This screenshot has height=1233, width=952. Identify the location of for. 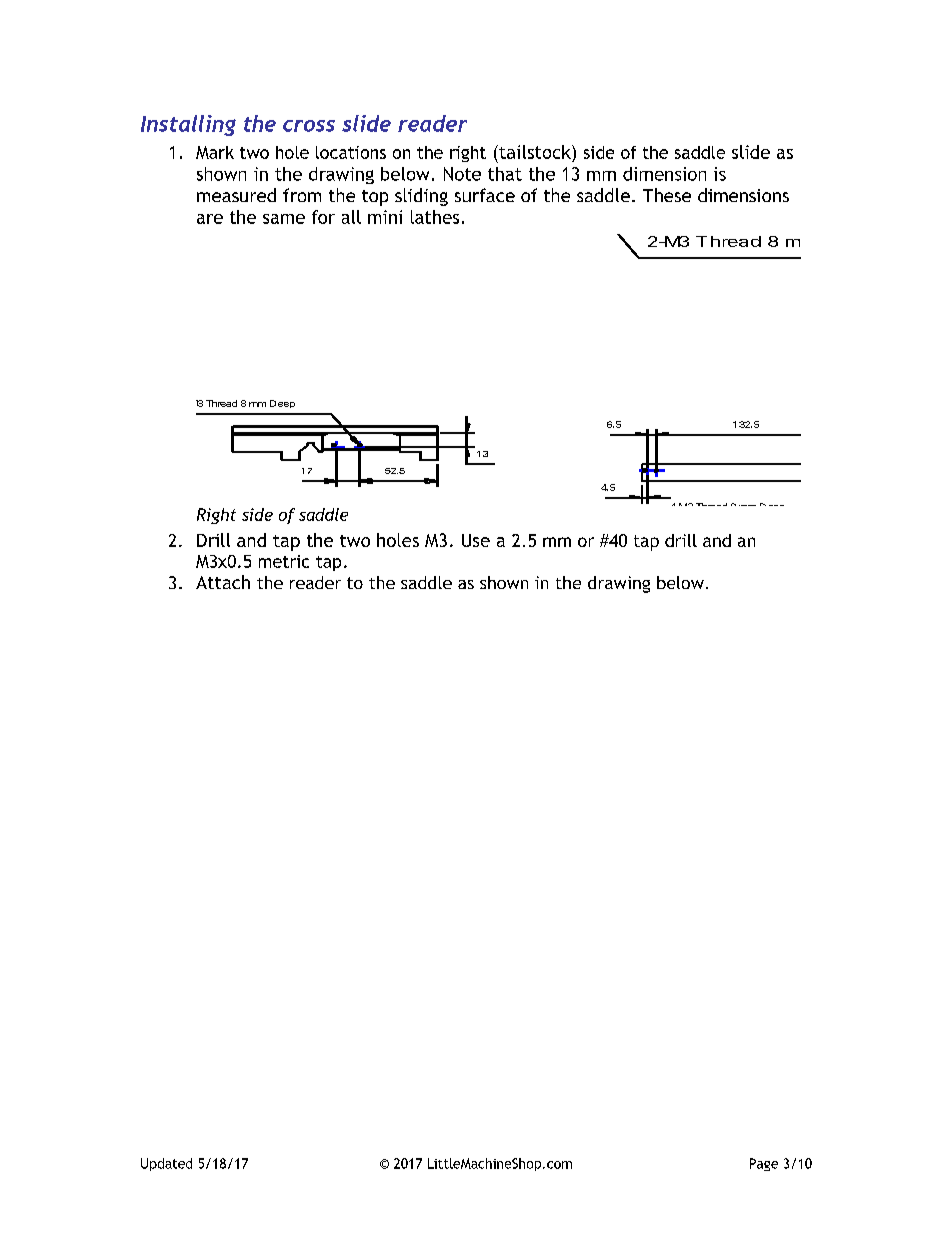
(323, 217).
